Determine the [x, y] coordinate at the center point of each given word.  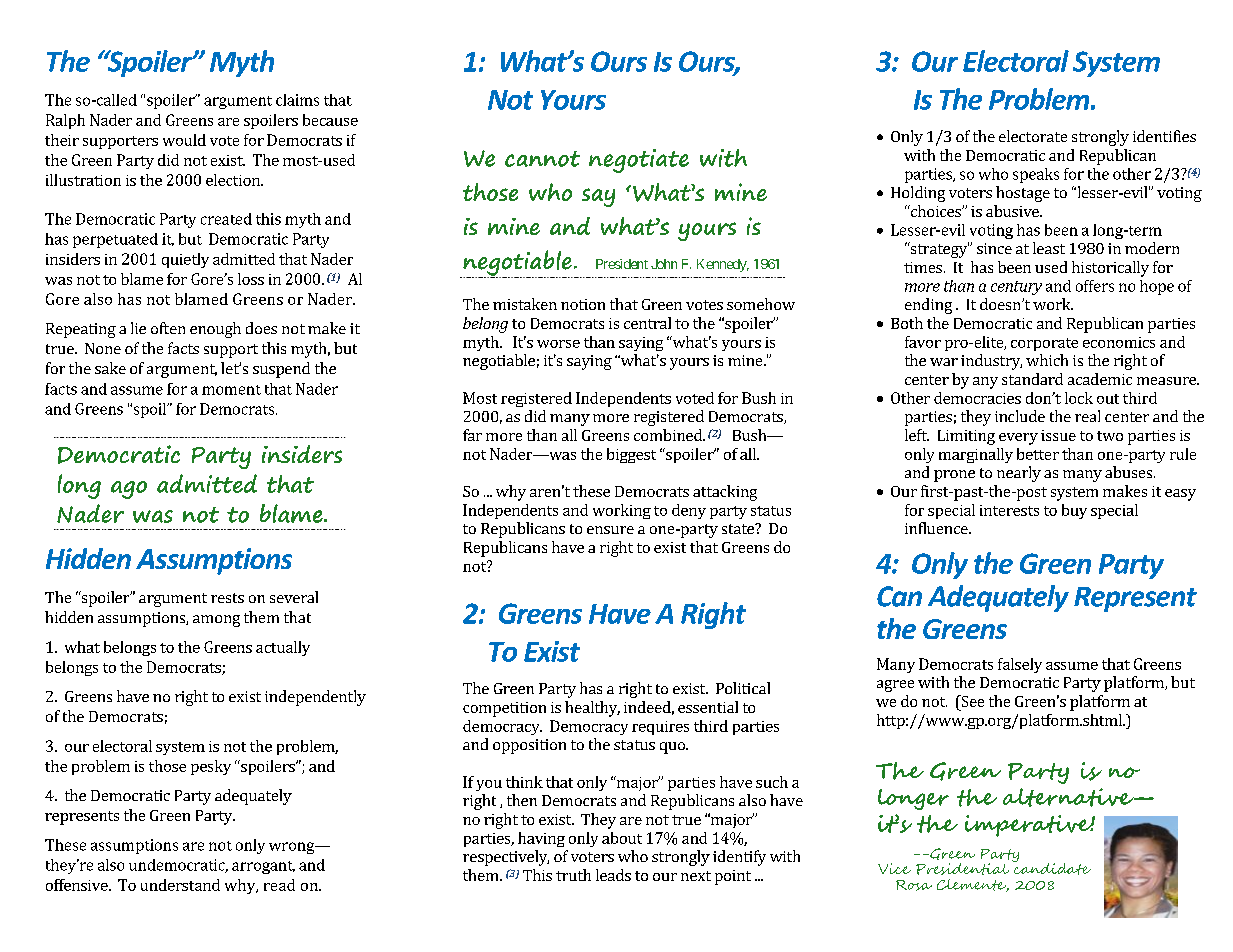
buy [1074, 511]
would [184, 140]
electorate [1033, 136]
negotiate [639, 161]
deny [689, 511]
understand [180, 885]
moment [231, 390]
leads [613, 875]
